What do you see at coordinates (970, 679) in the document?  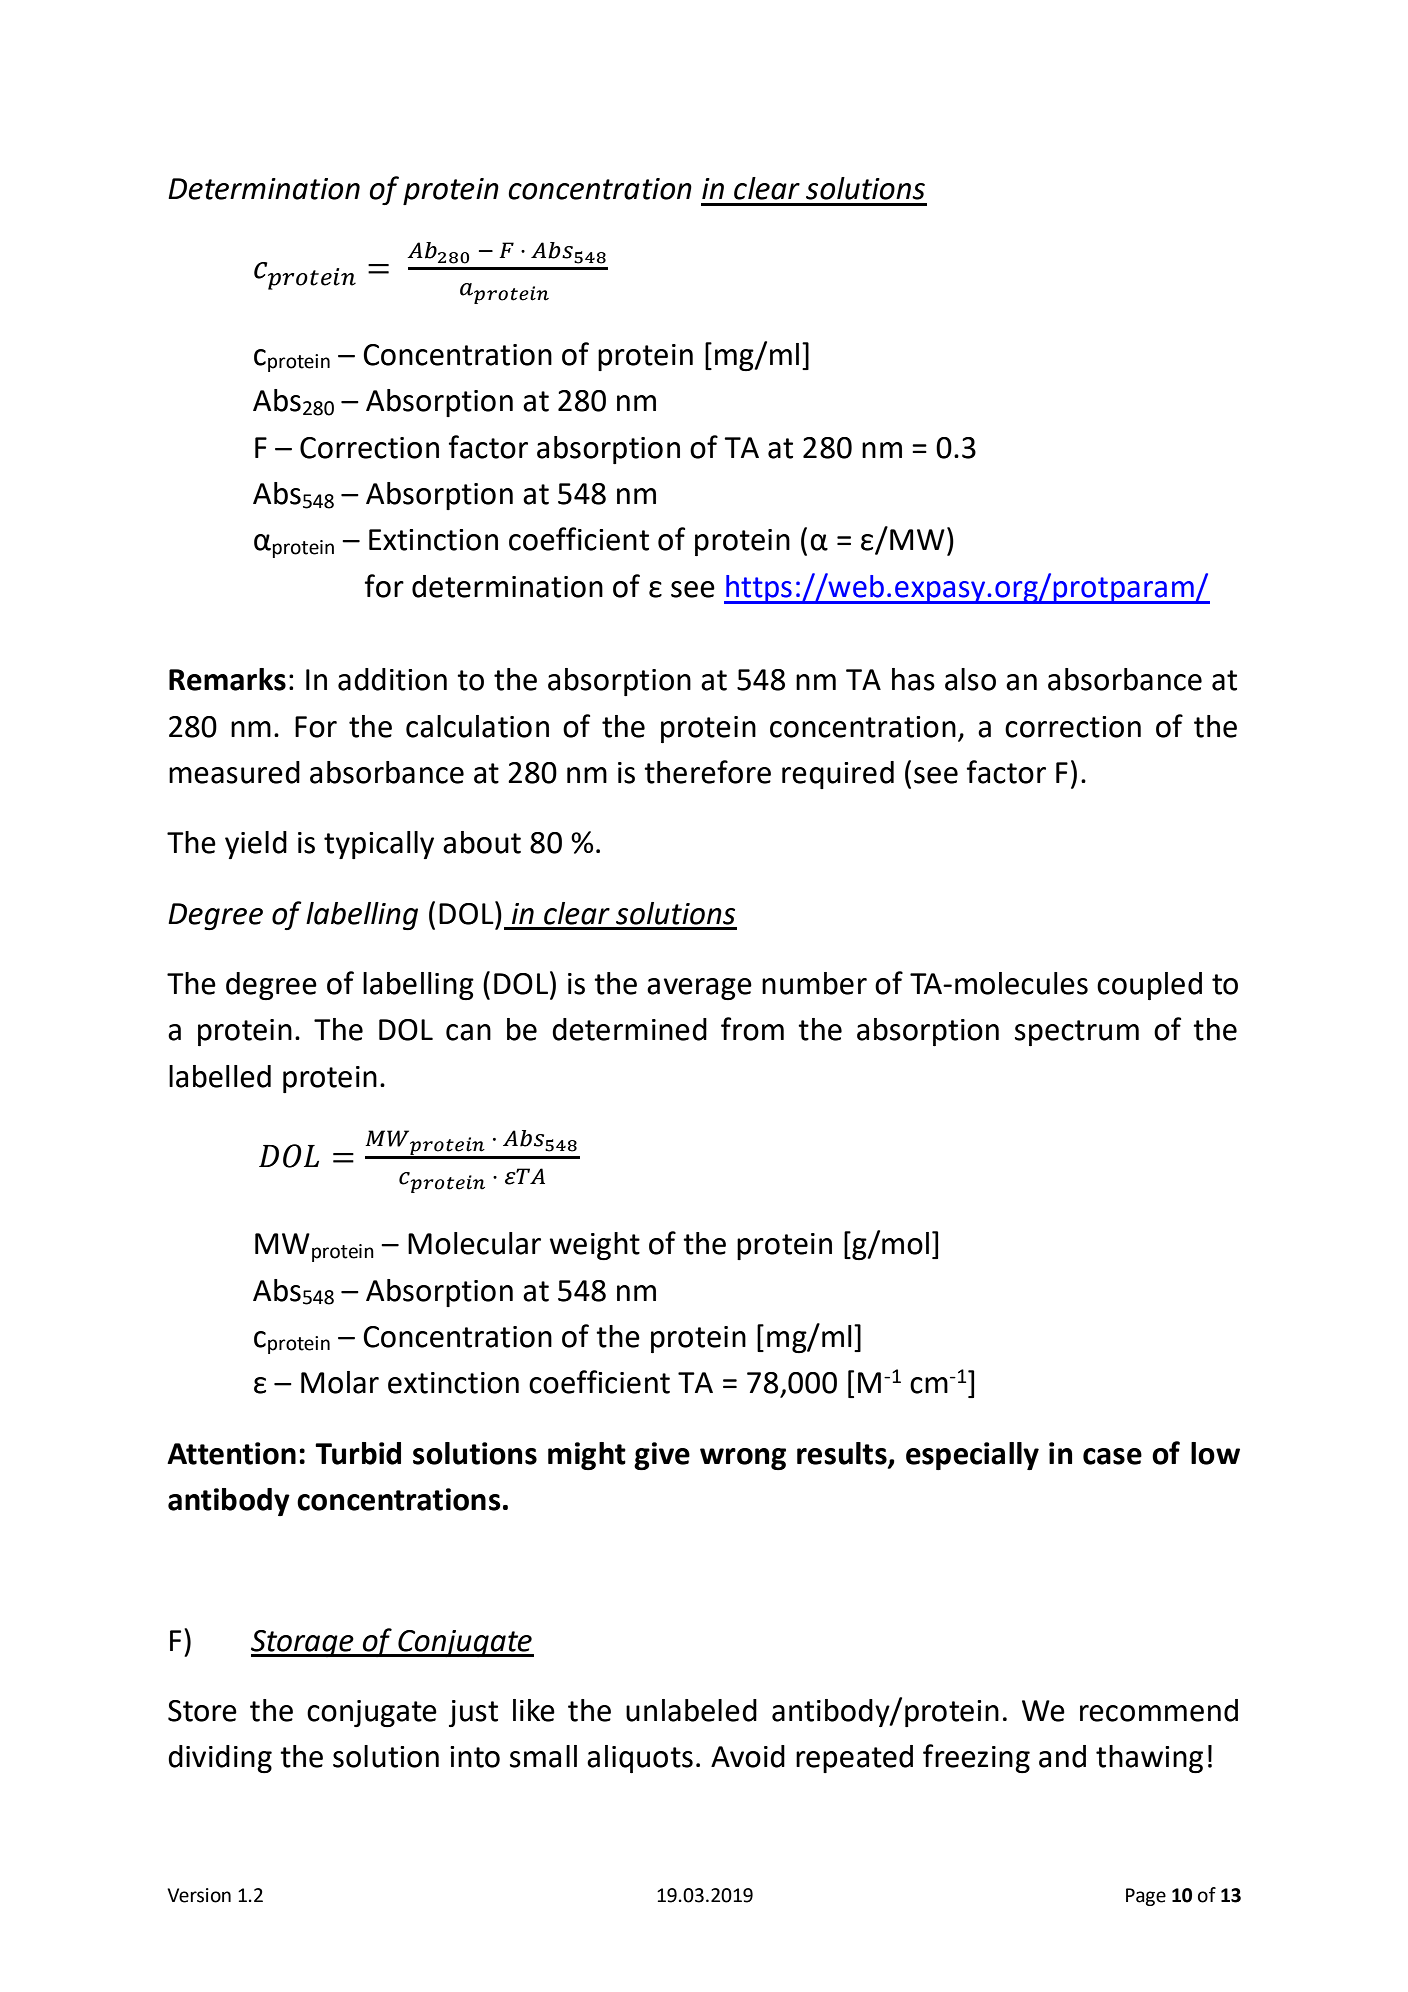 I see `also` at bounding box center [970, 679].
